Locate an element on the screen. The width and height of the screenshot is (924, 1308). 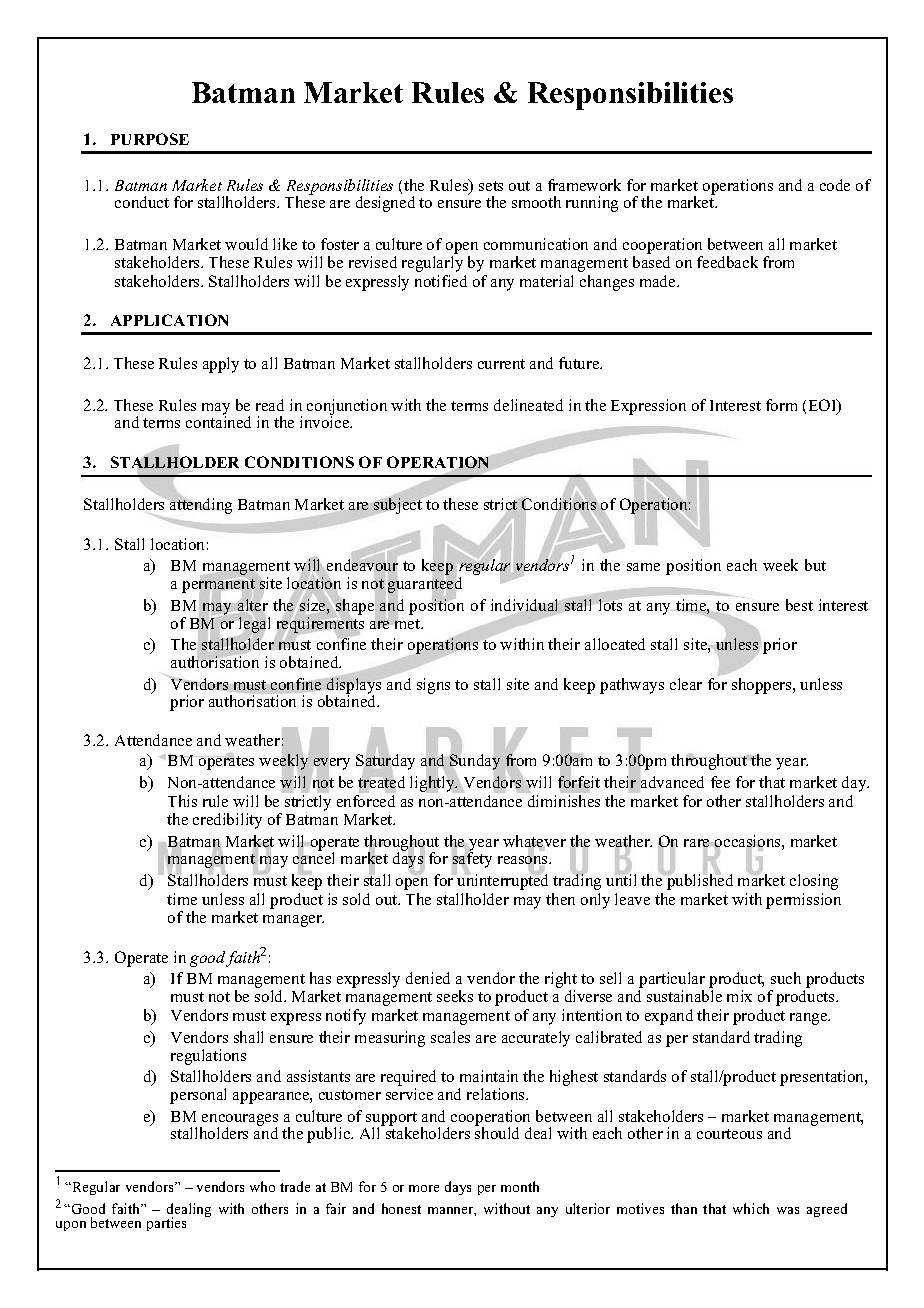
safety is located at coordinates (472, 860).
